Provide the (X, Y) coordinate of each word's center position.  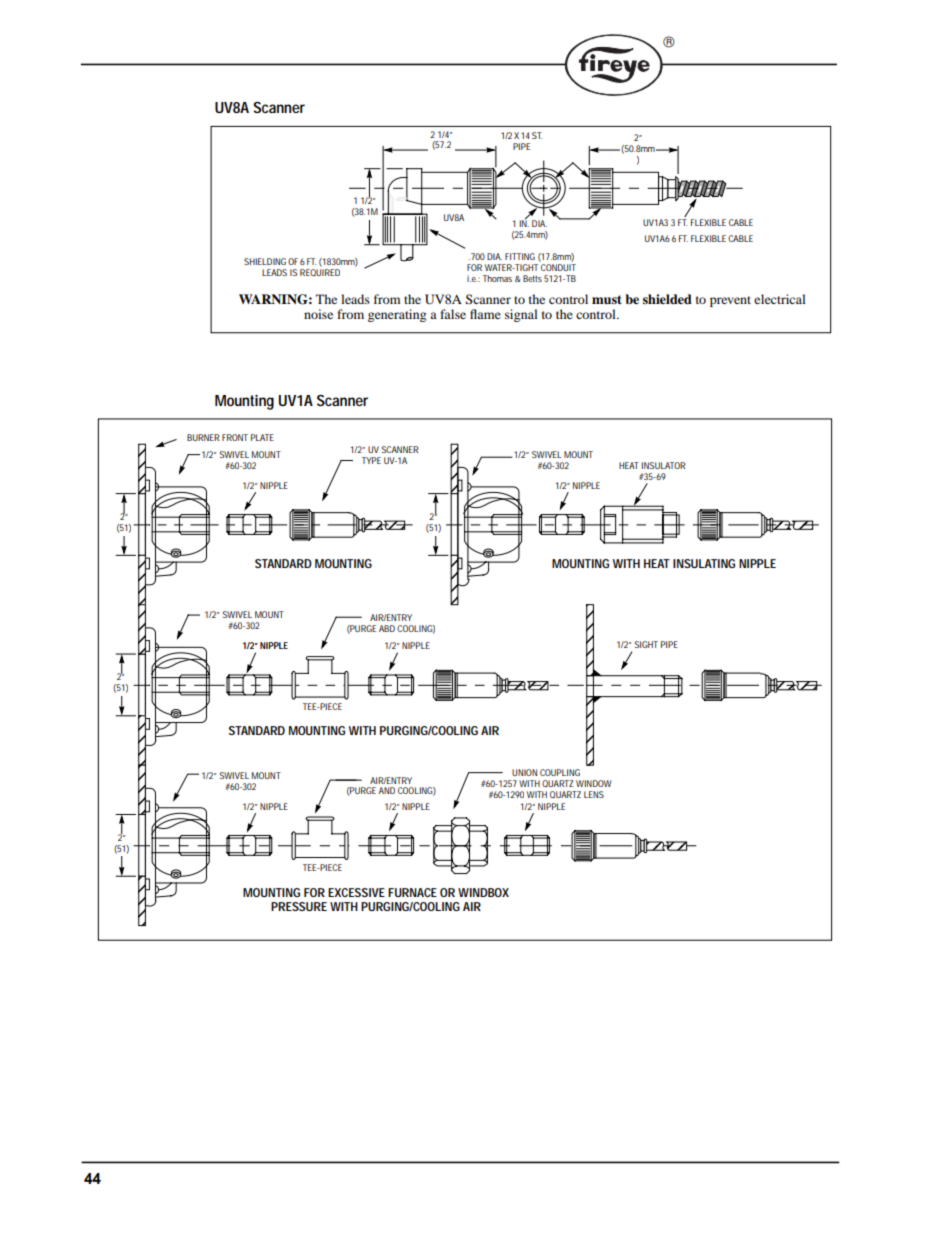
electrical (780, 299)
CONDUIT (558, 267)
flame (485, 314)
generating (397, 315)
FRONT (235, 437)
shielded (667, 299)
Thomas (497, 278)
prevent (730, 301)
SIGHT (646, 644)
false (453, 314)
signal (521, 315)
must (607, 299)
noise (318, 314)
